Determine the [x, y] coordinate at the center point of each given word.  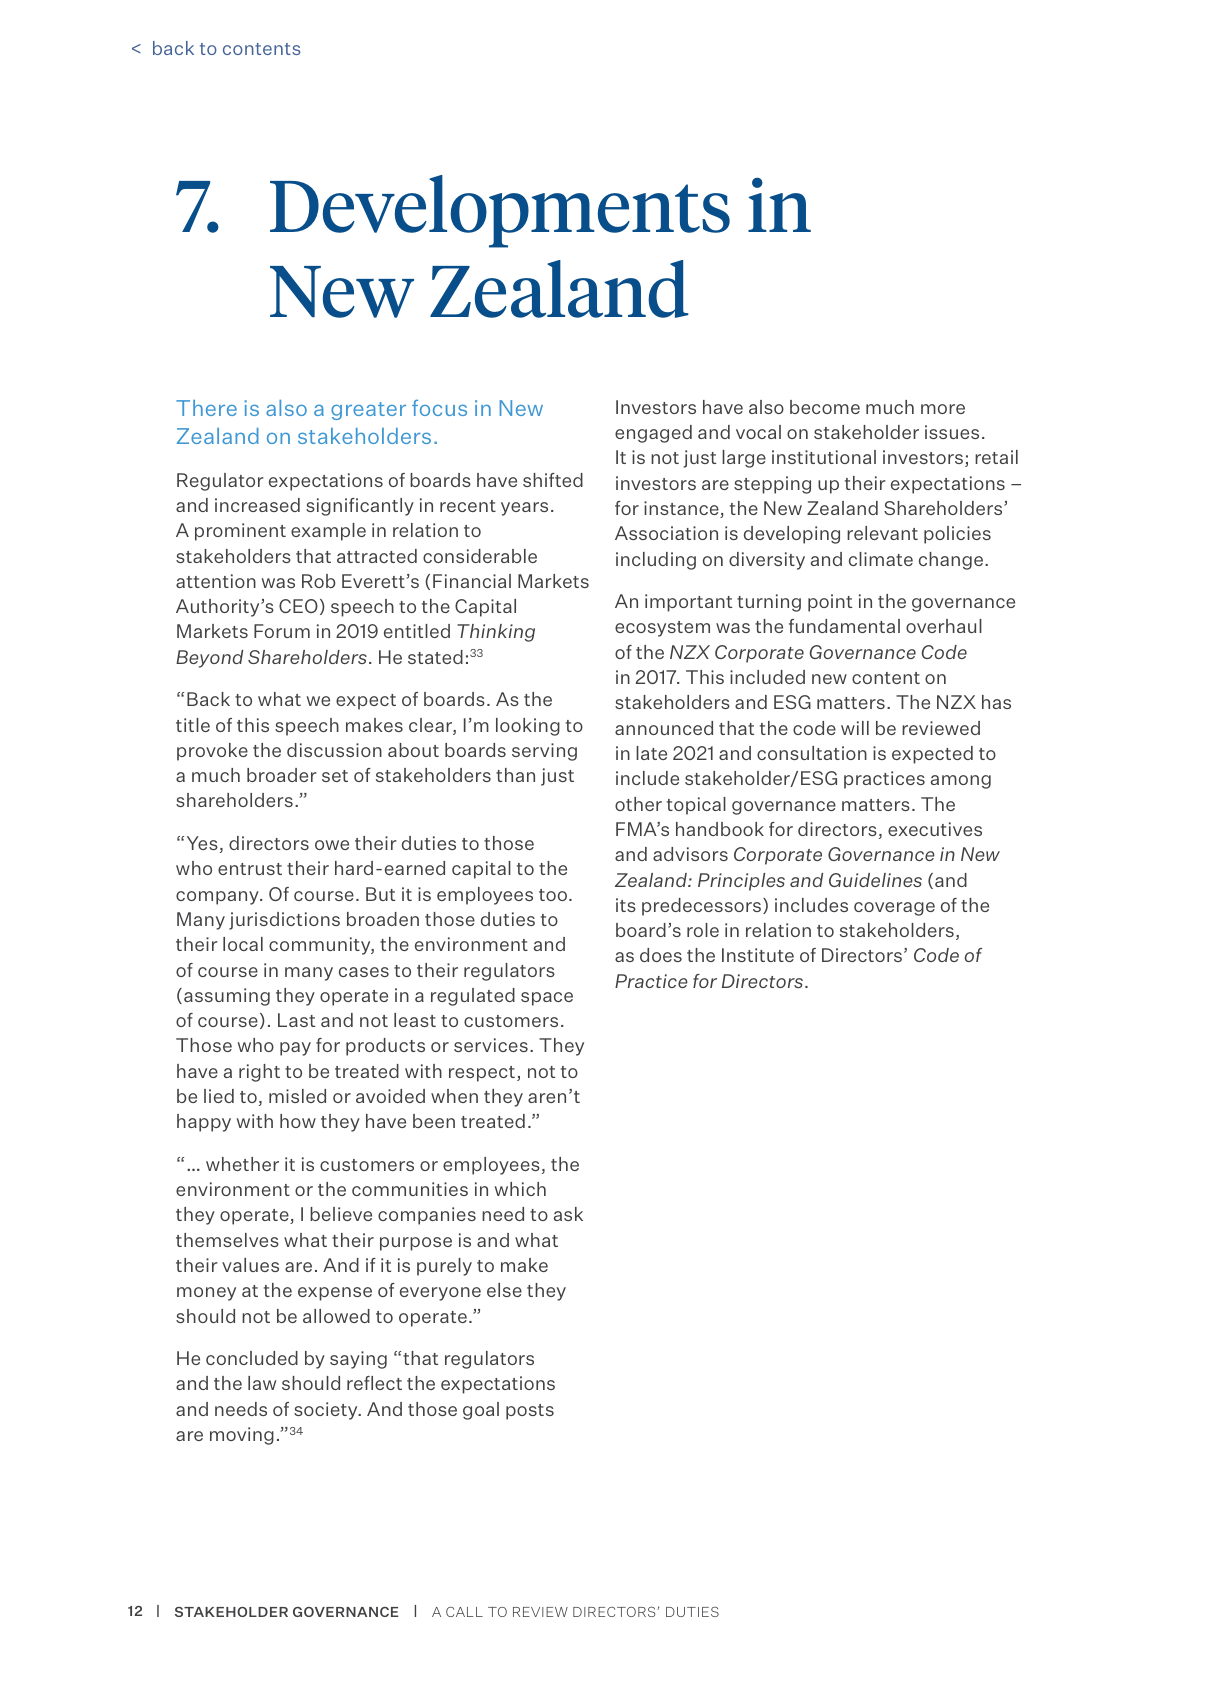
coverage [894, 909]
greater [368, 411]
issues [952, 432]
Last [296, 1020]
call [464, 1612]
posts [530, 1412]
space [547, 999]
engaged [653, 434]
